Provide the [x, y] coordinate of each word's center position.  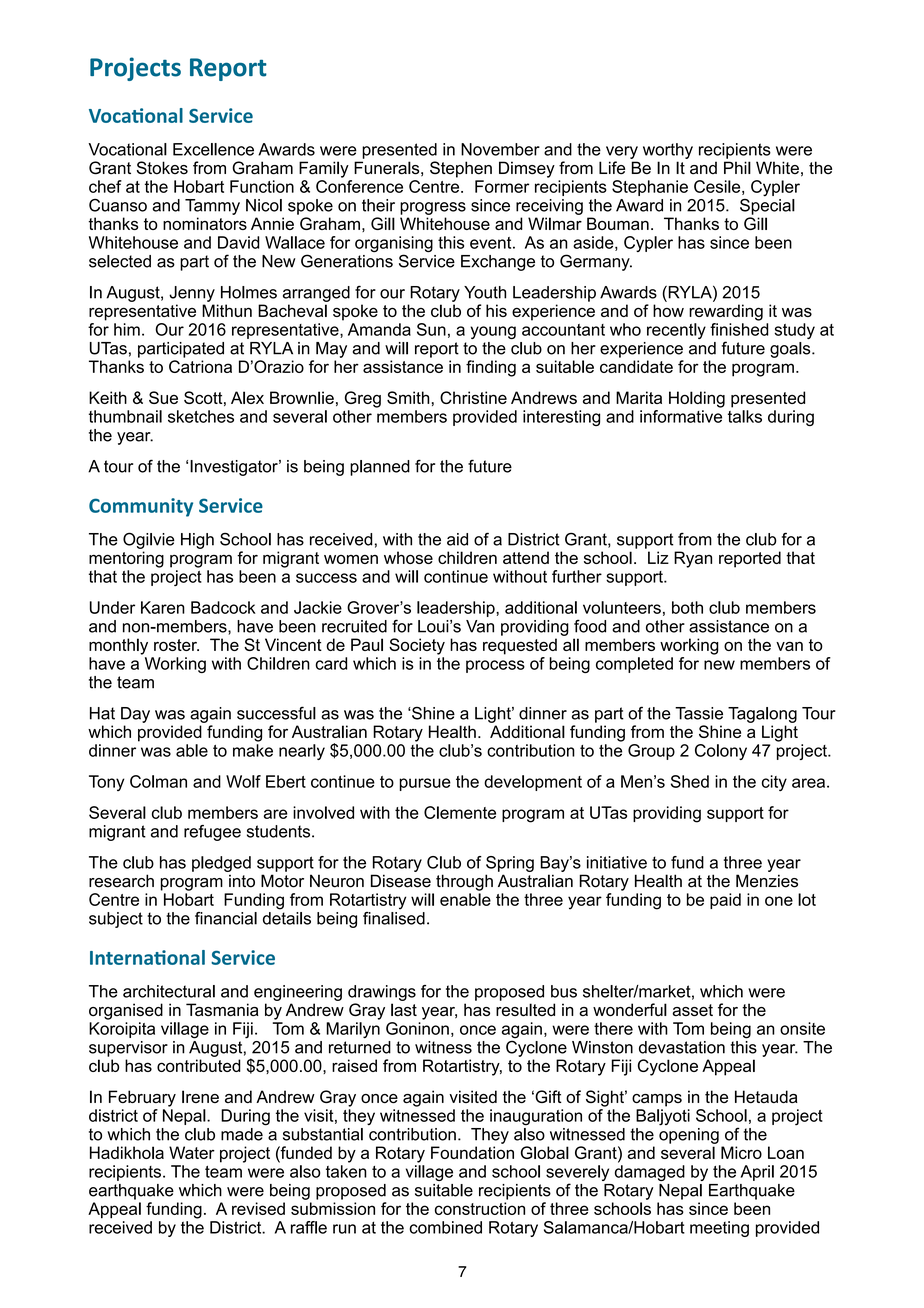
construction [480, 1208]
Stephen [461, 169]
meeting [719, 1229]
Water [192, 1152]
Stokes [162, 168]
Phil [737, 167]
